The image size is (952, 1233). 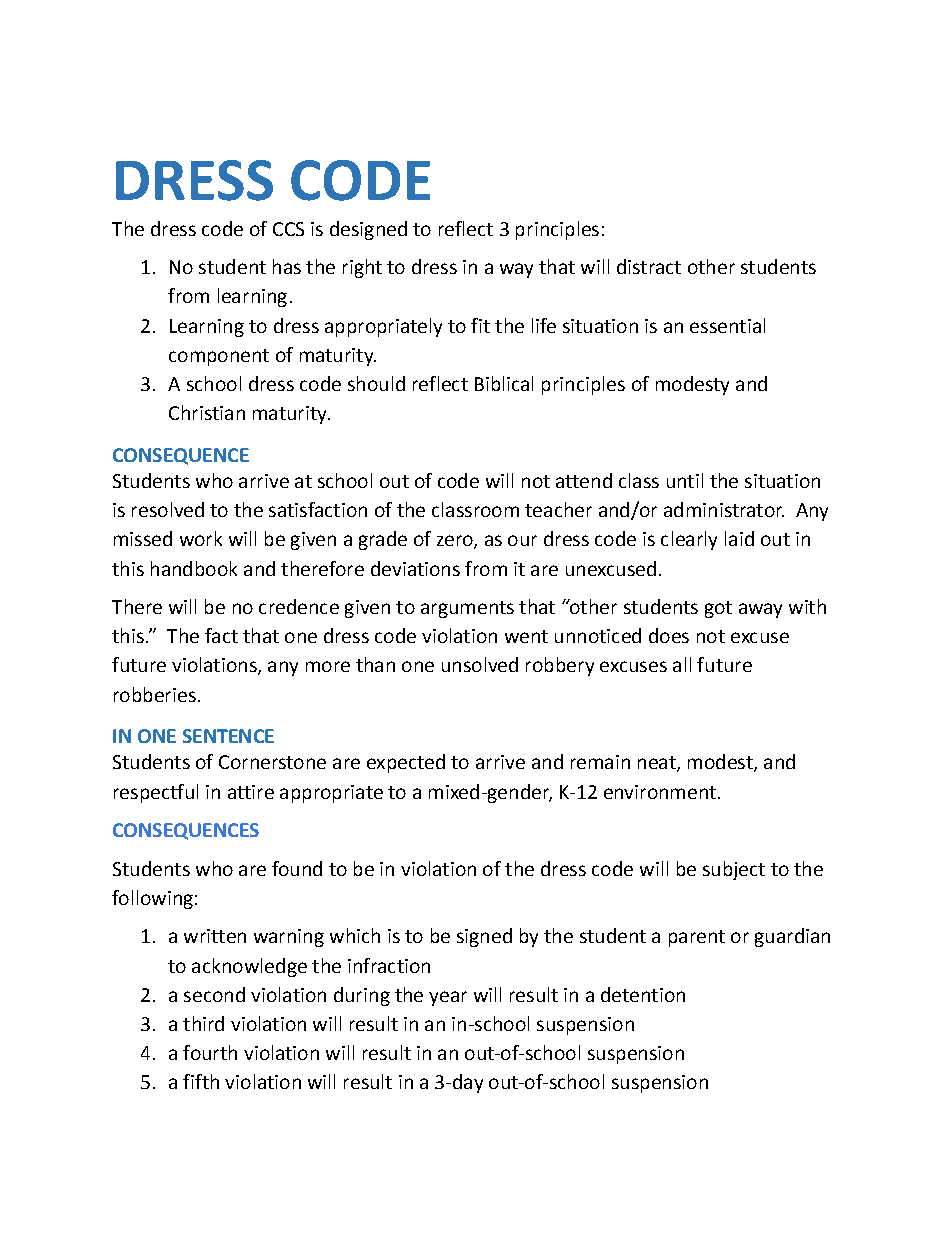 I want to click on distract, so click(x=649, y=266).
